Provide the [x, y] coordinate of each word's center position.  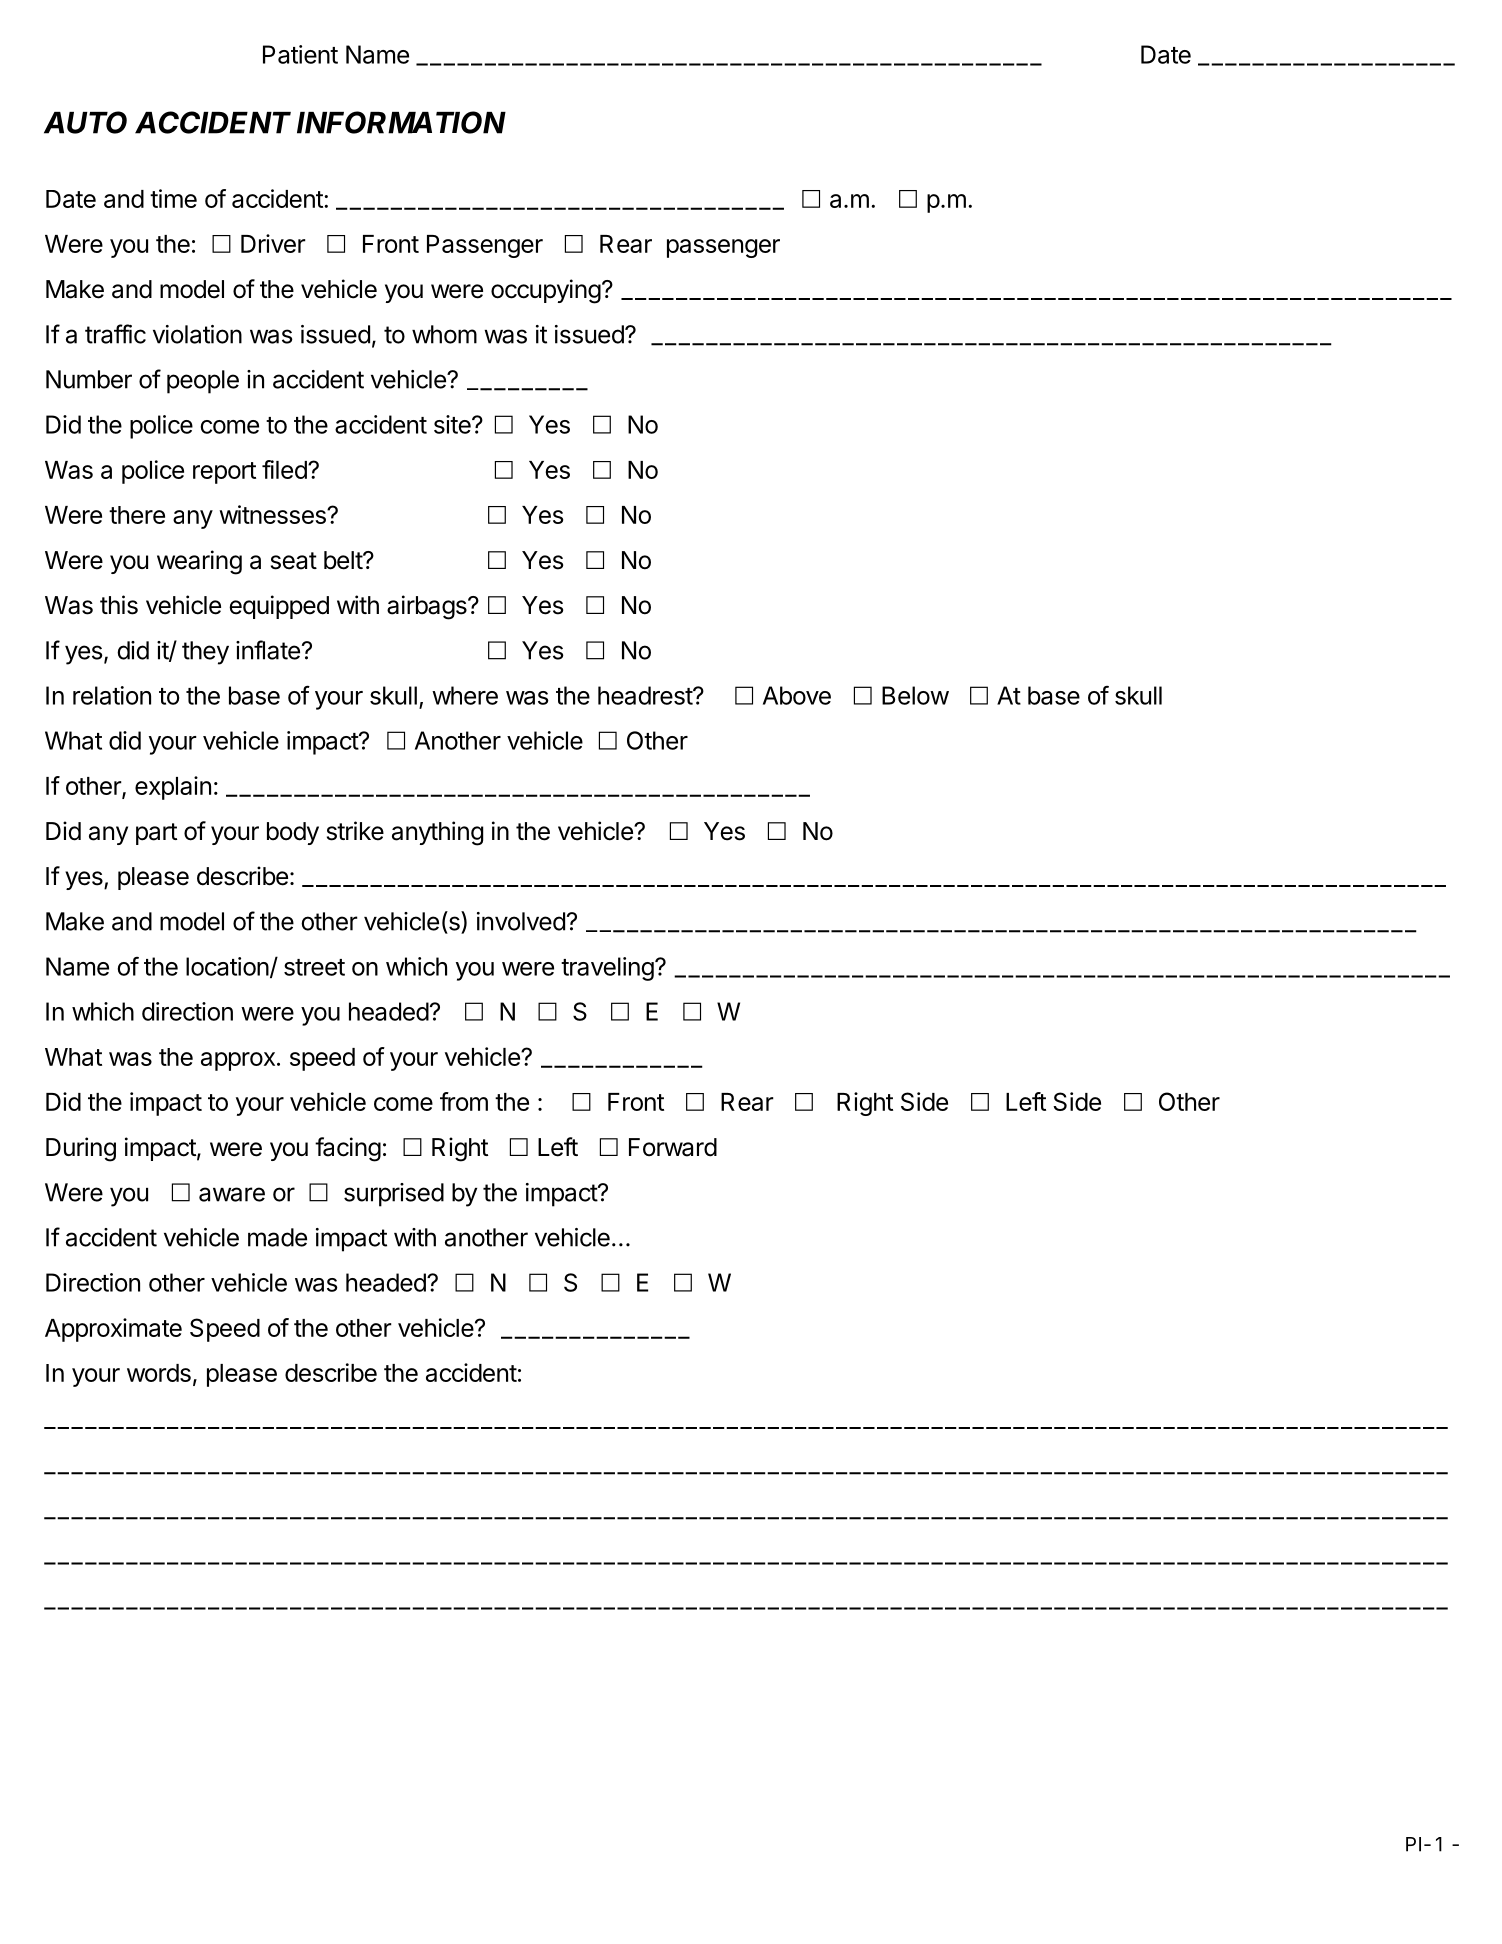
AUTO [85, 122]
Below [915, 695]
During [81, 1149]
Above [797, 695]
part [156, 834]
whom [444, 334]
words [159, 1373]
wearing [199, 562]
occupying [546, 291]
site [453, 424]
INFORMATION [401, 122]
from [464, 1101]
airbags [428, 607]
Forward [673, 1147]
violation [197, 334]
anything [437, 833]
